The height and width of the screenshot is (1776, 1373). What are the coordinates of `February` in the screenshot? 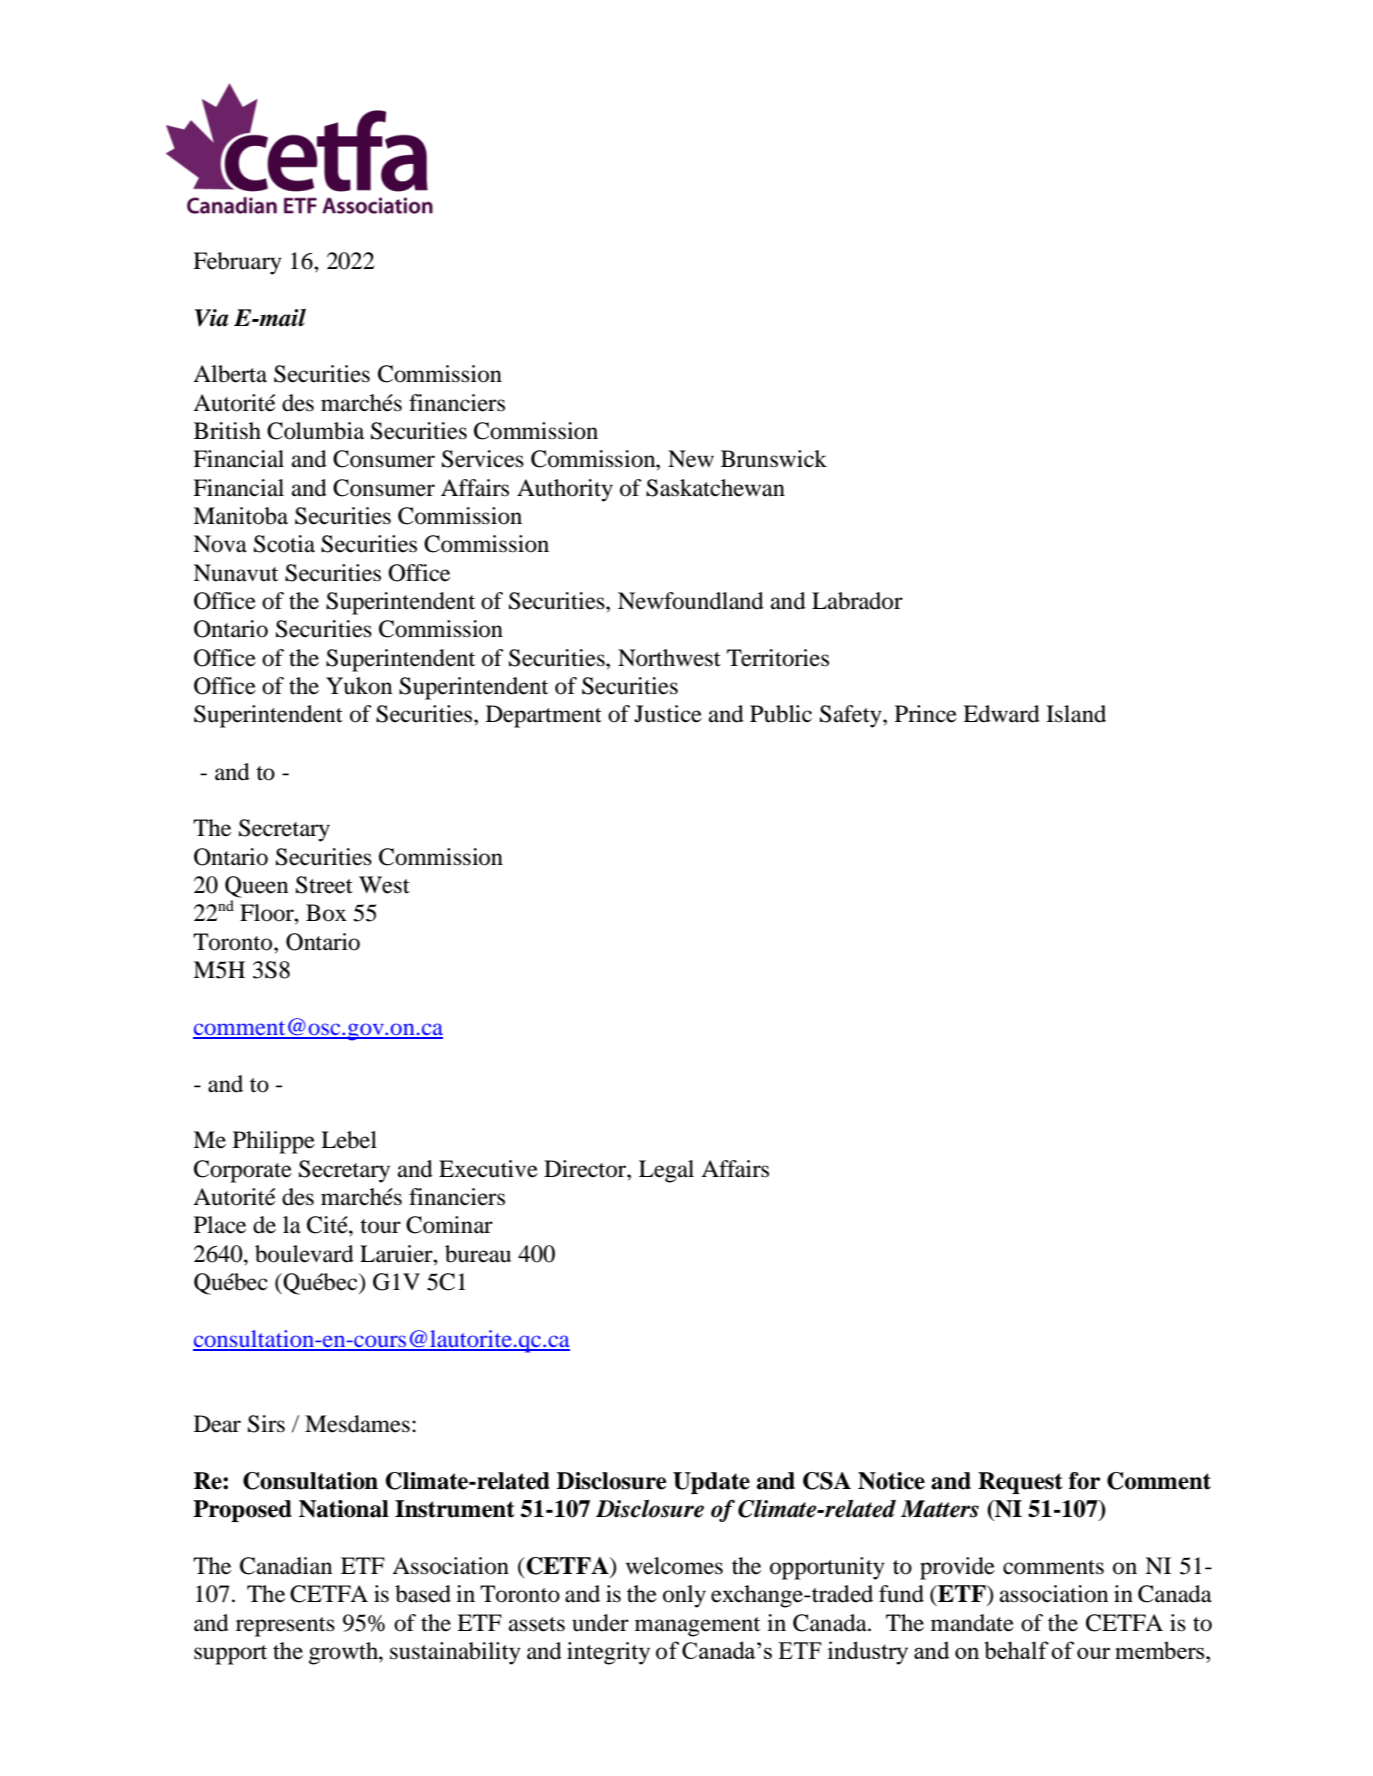 It's located at (237, 263).
